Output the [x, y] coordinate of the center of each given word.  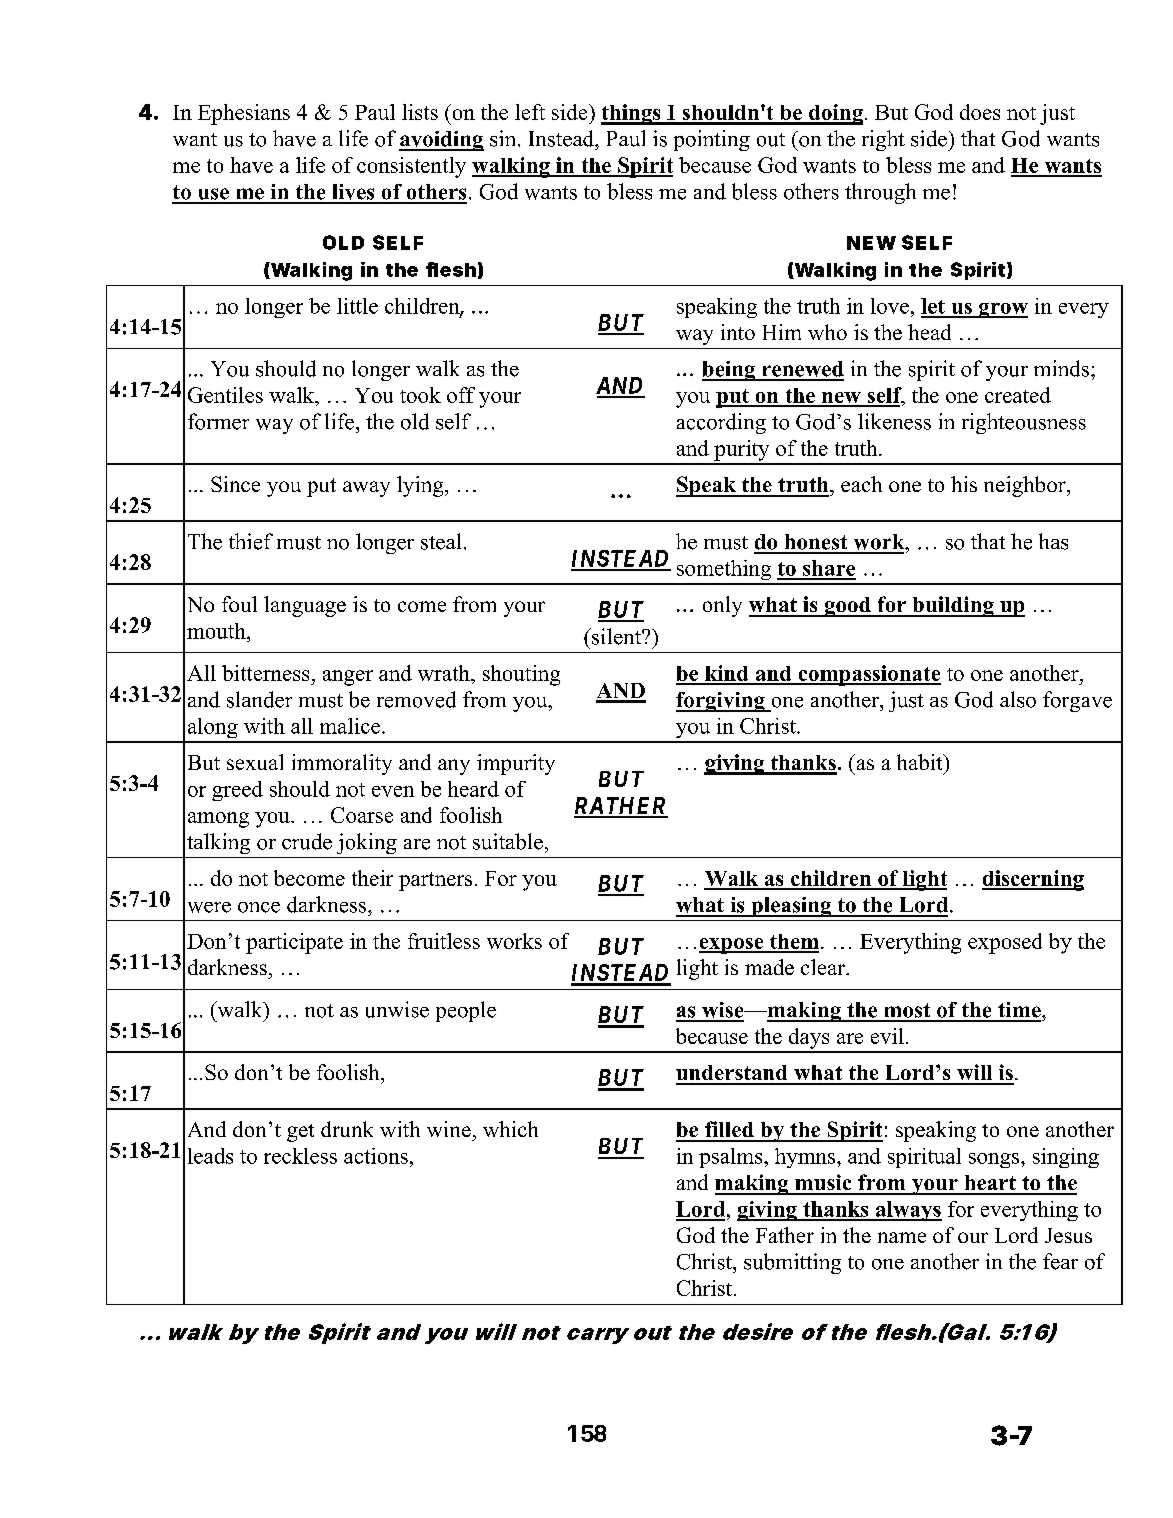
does [980, 112]
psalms [732, 1158]
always [908, 1211]
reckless [300, 1156]
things [632, 114]
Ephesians [244, 114]
